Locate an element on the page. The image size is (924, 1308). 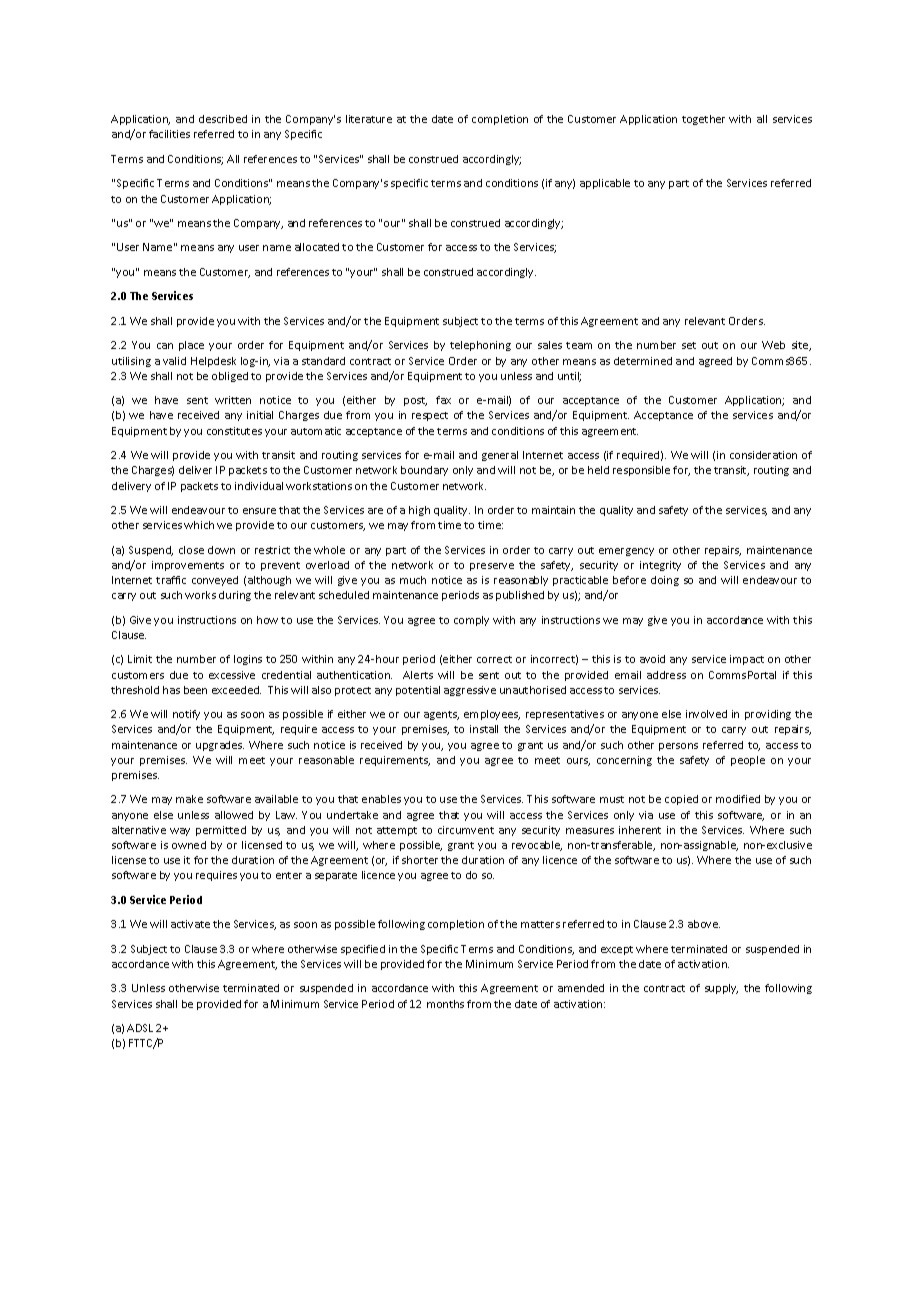
described is located at coordinates (223, 119).
